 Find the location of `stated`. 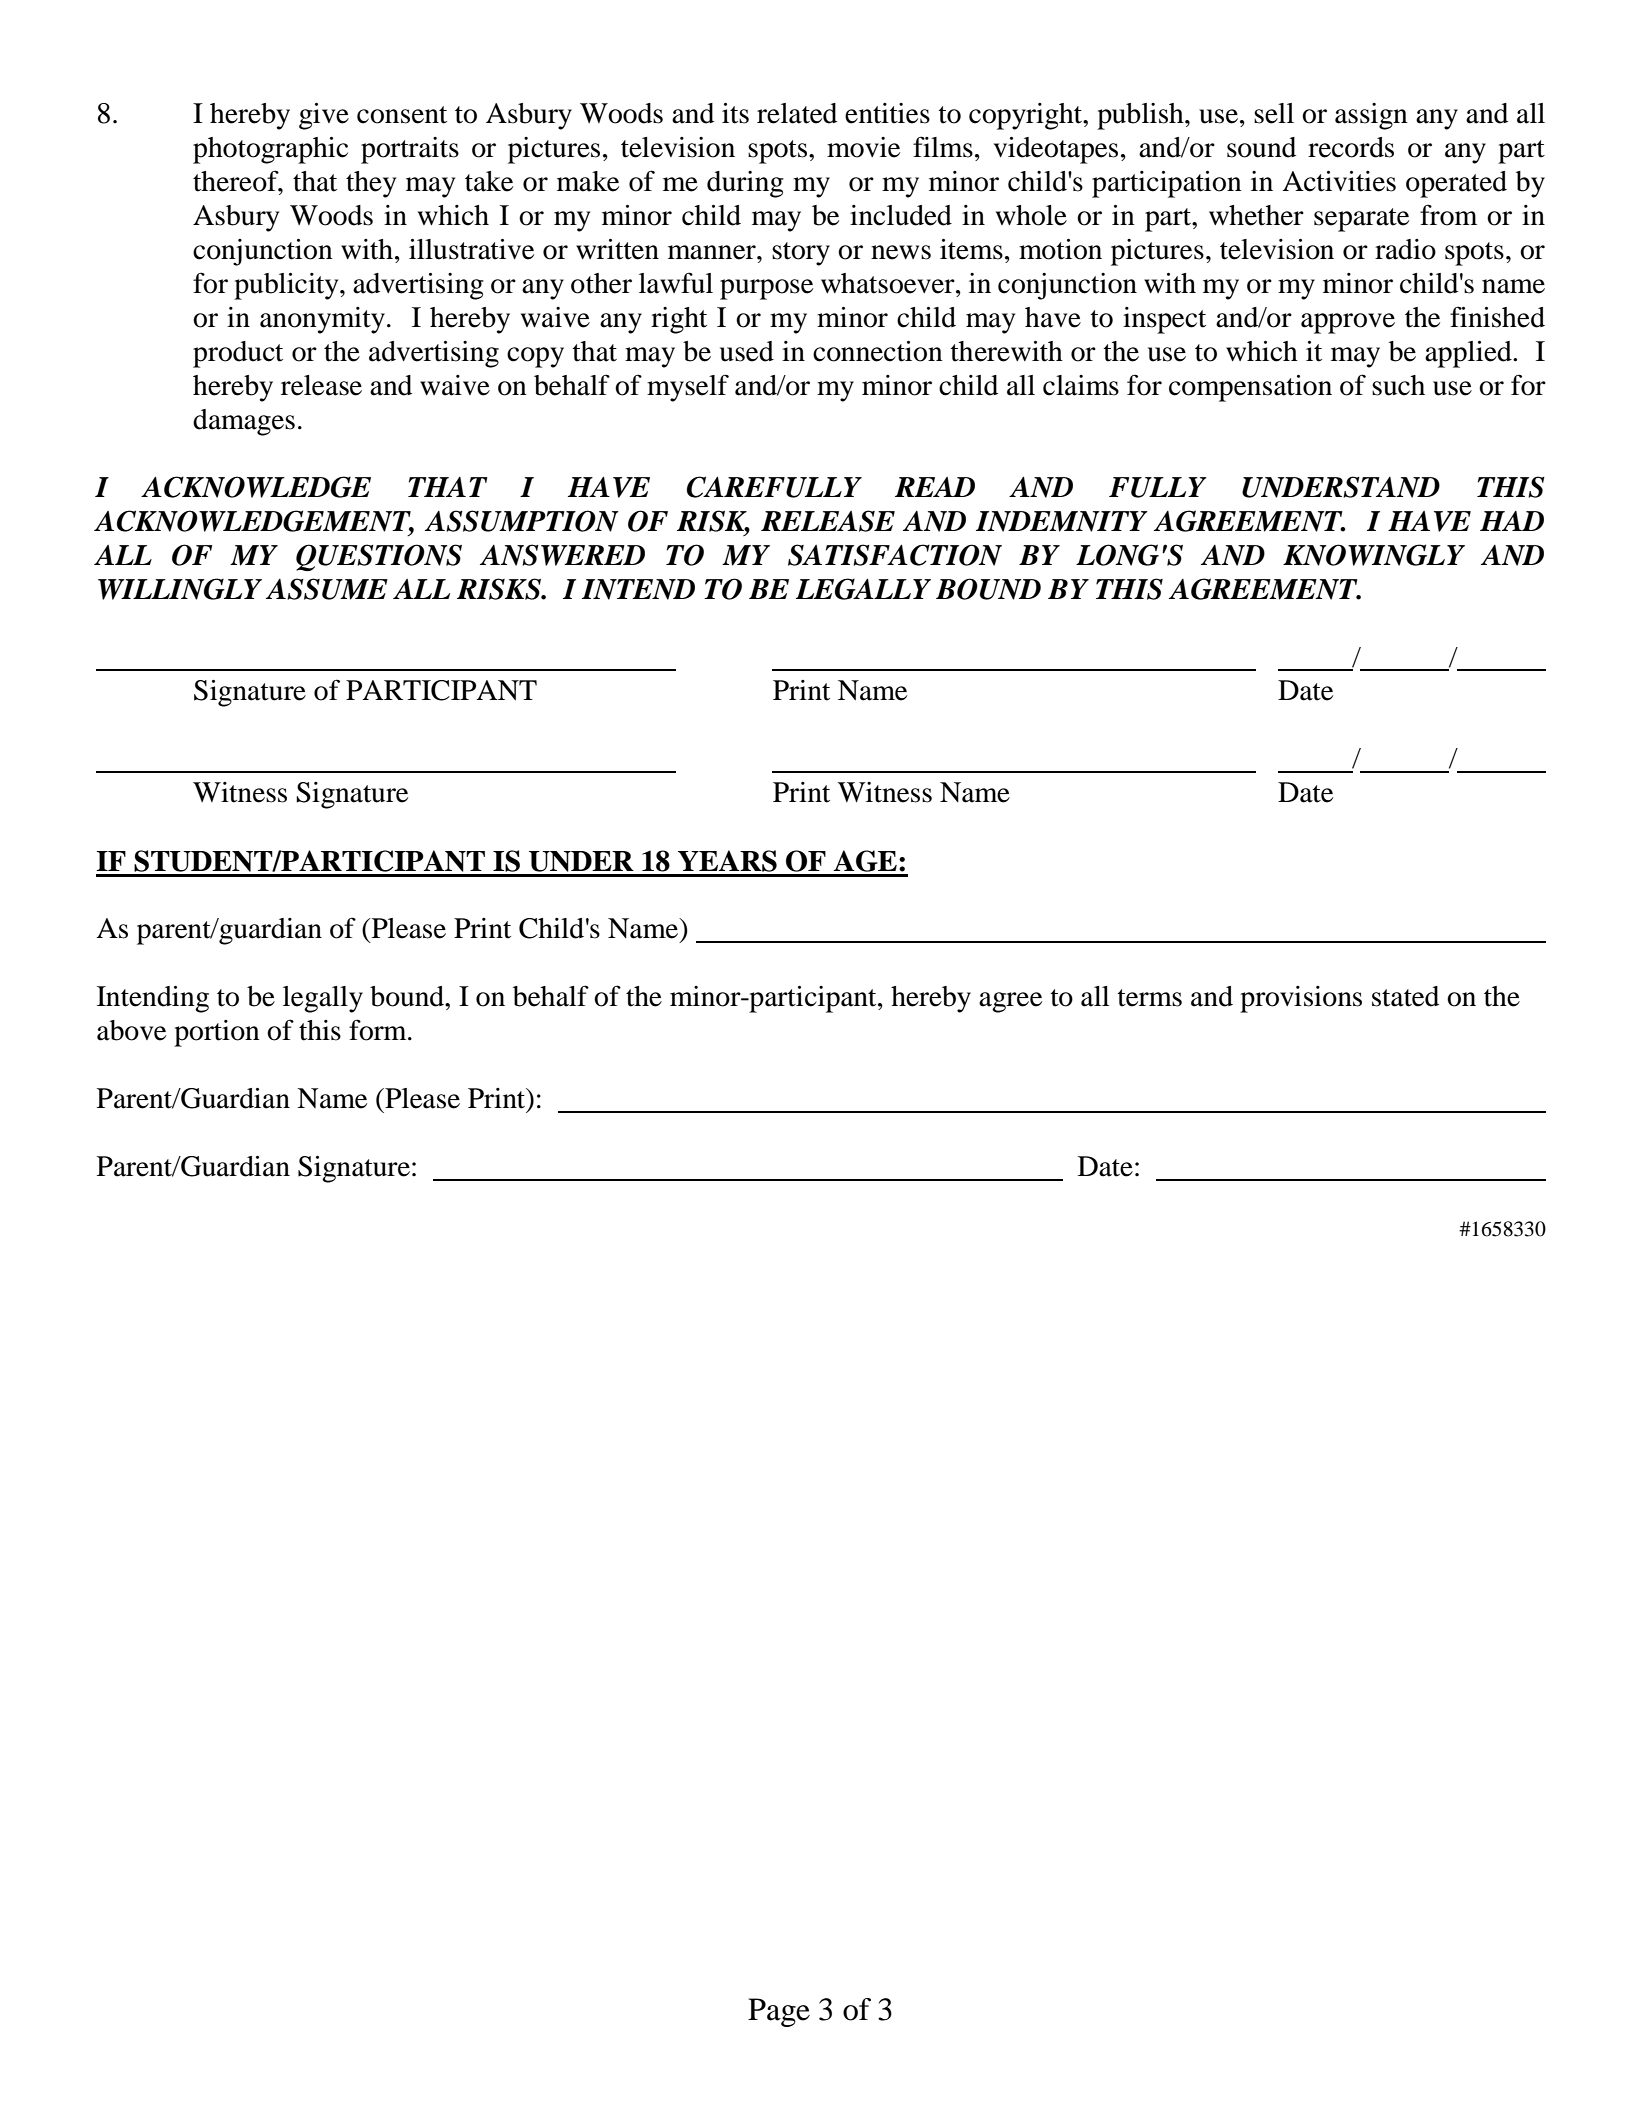

stated is located at coordinates (1405, 996).
